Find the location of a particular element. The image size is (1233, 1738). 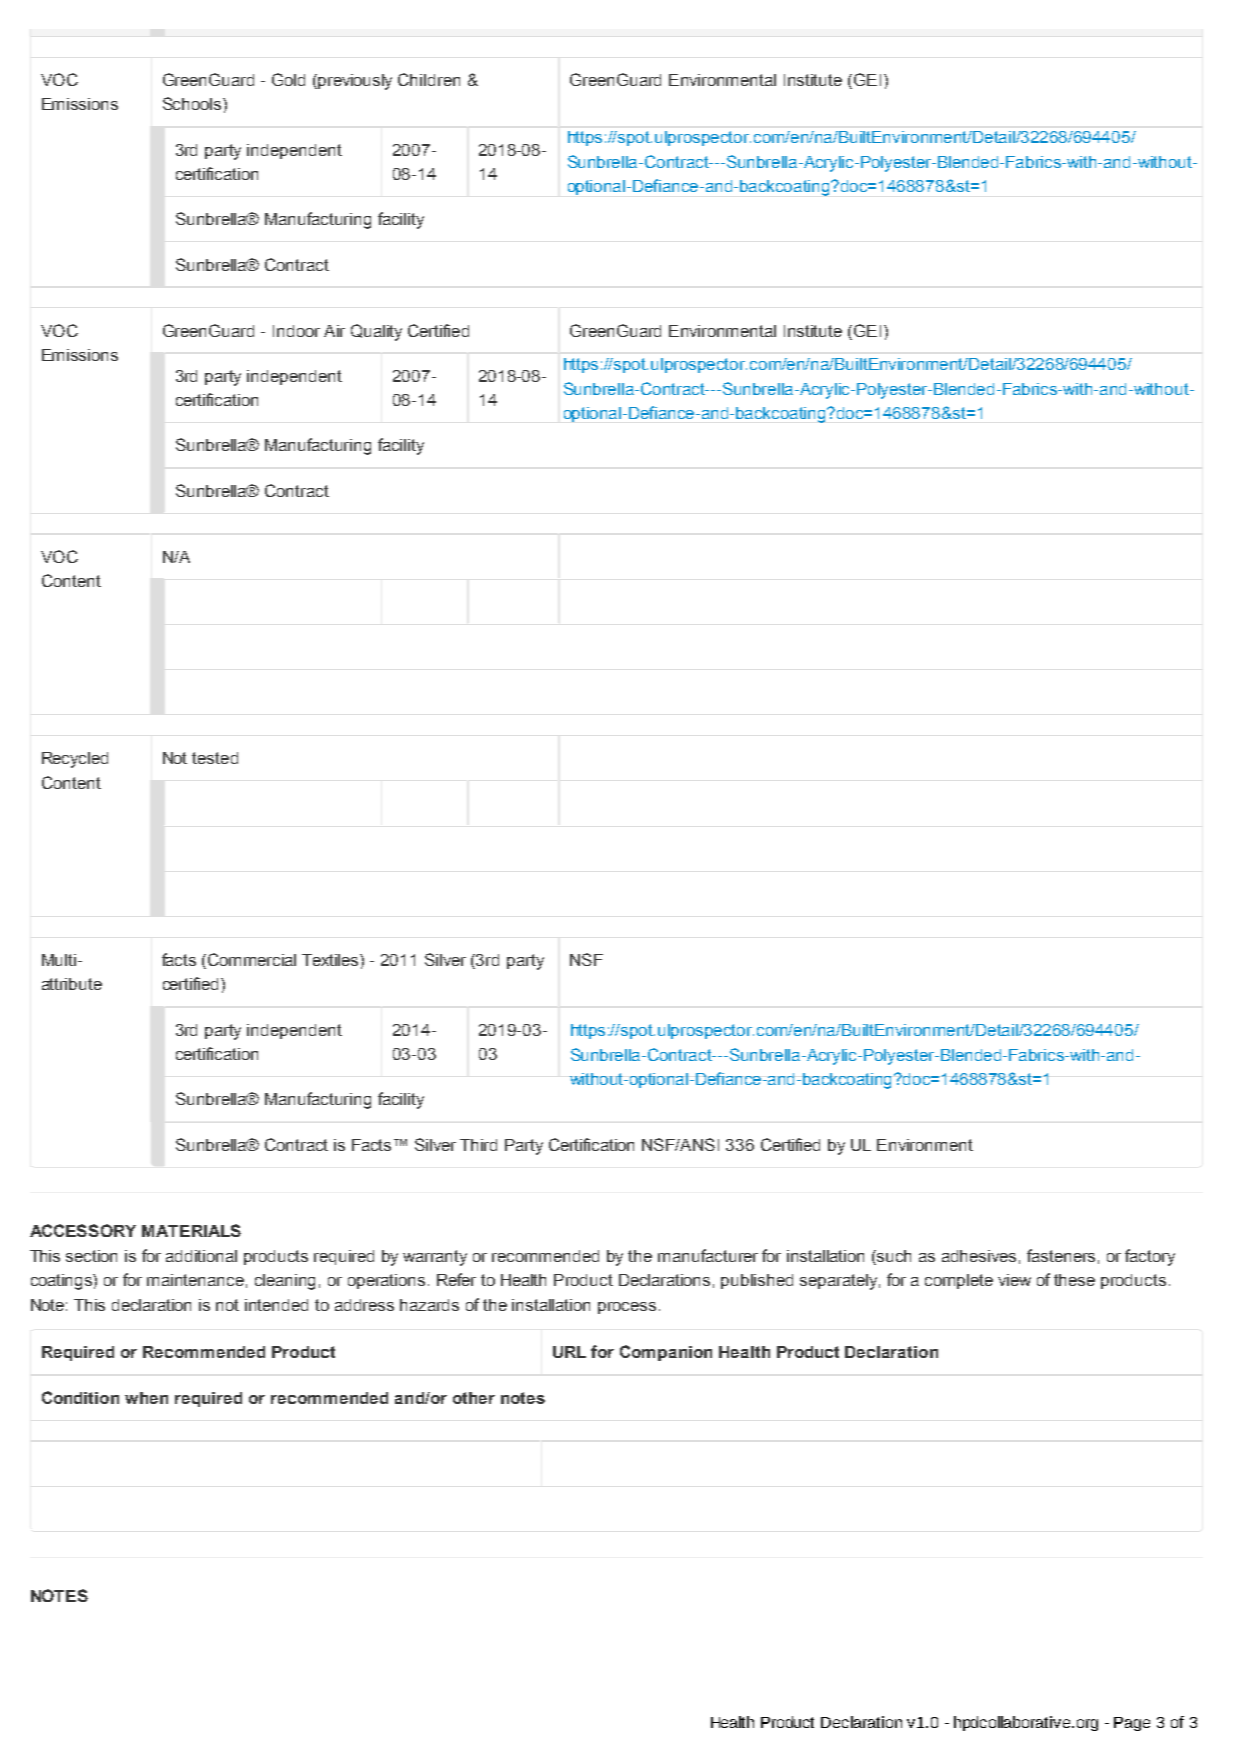

Schools is located at coordinates (193, 103).
